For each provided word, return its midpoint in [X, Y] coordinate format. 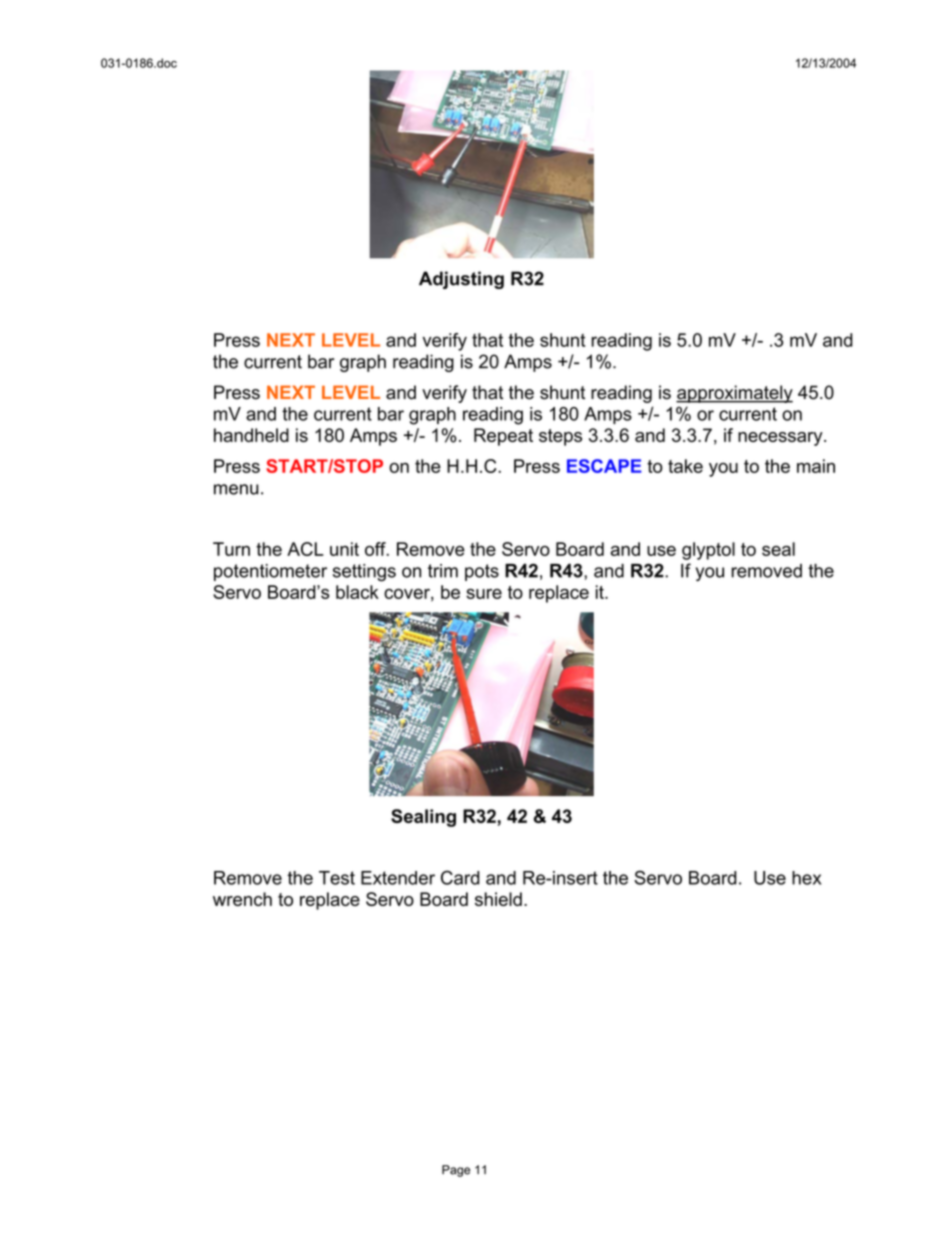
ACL [305, 549]
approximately [734, 394]
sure [484, 594]
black [357, 592]
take [685, 466]
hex [806, 878]
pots [482, 572]
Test [337, 878]
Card [460, 877]
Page [456, 1171]
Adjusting [461, 280]
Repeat [503, 437]
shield [498, 899]
